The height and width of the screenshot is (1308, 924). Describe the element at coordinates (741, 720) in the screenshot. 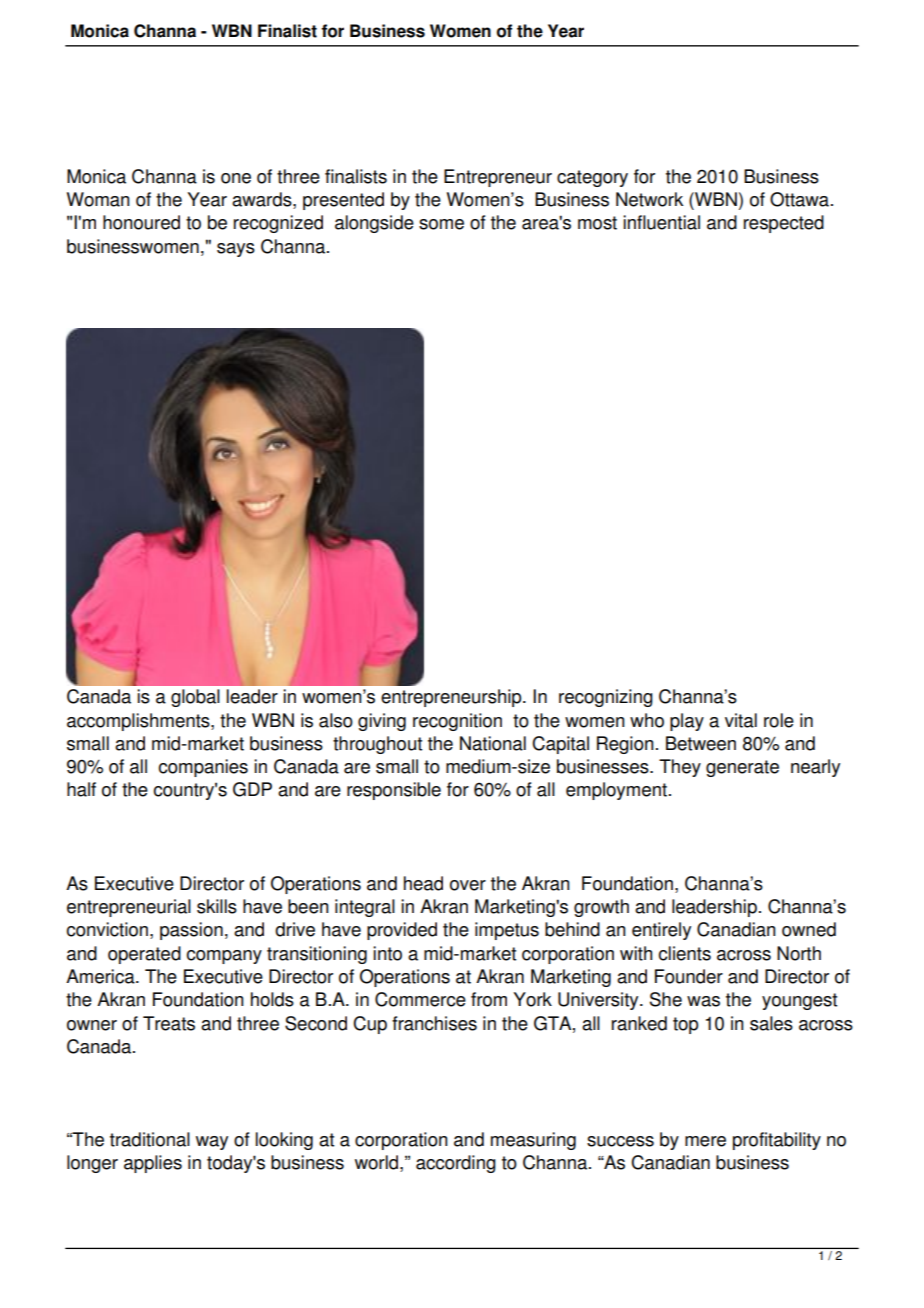

I see `vital` at that location.
